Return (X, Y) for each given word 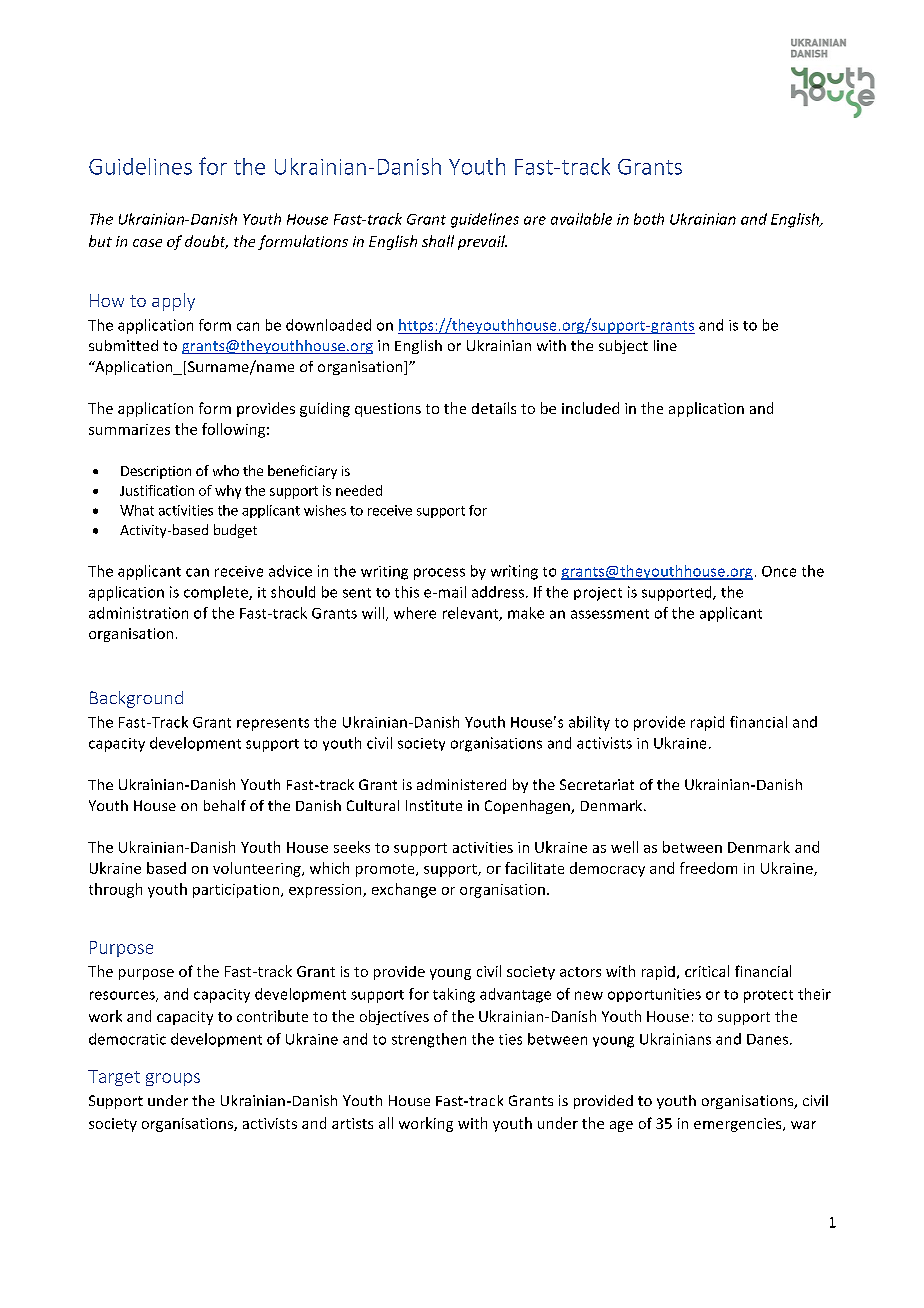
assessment (610, 614)
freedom (708, 868)
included (590, 408)
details (494, 408)
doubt (206, 242)
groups (173, 1079)
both (649, 219)
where (415, 613)
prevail (482, 242)
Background (136, 699)
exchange (404, 890)
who (226, 470)
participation (236, 891)
